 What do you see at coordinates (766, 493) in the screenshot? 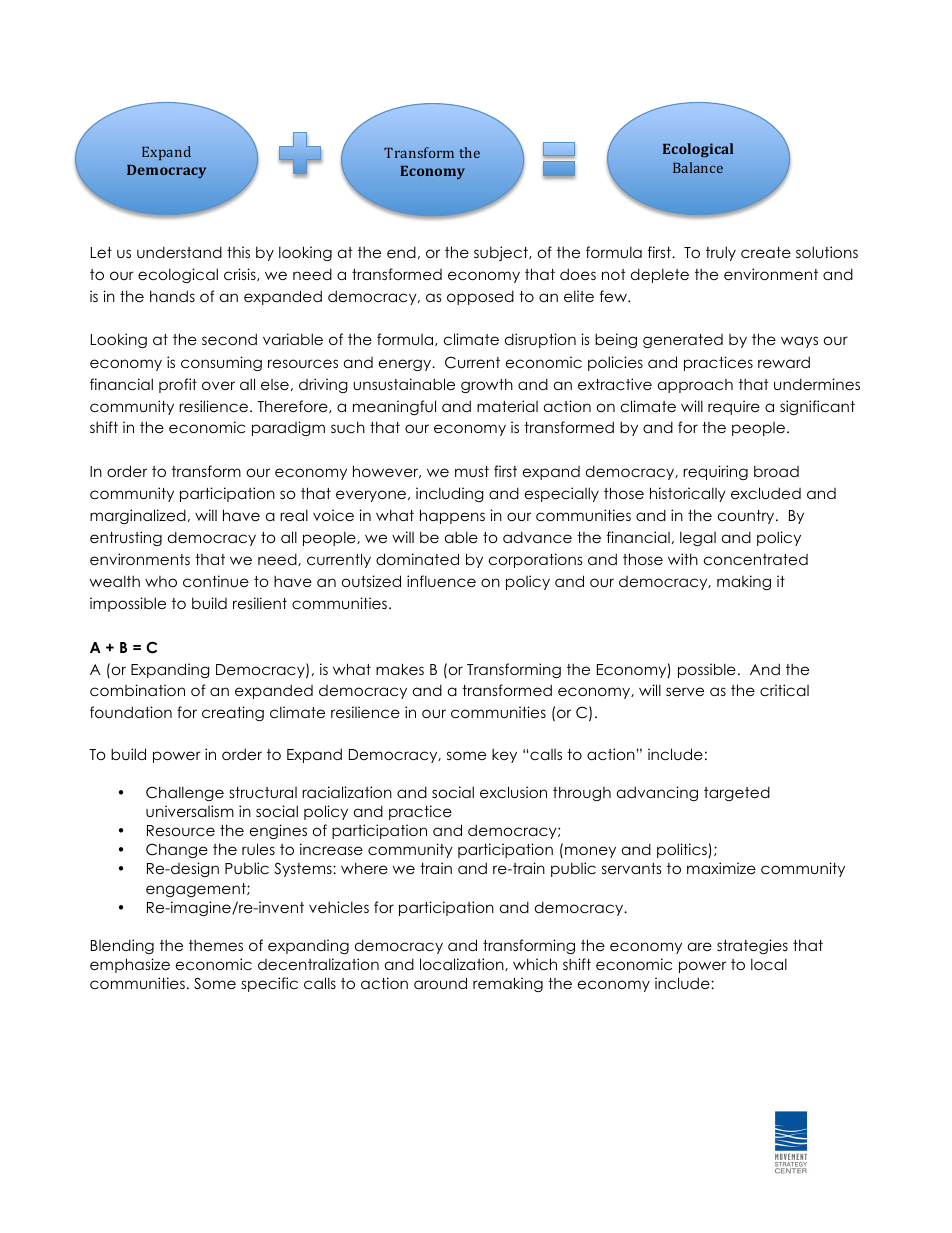
I see `excluded` at bounding box center [766, 493].
